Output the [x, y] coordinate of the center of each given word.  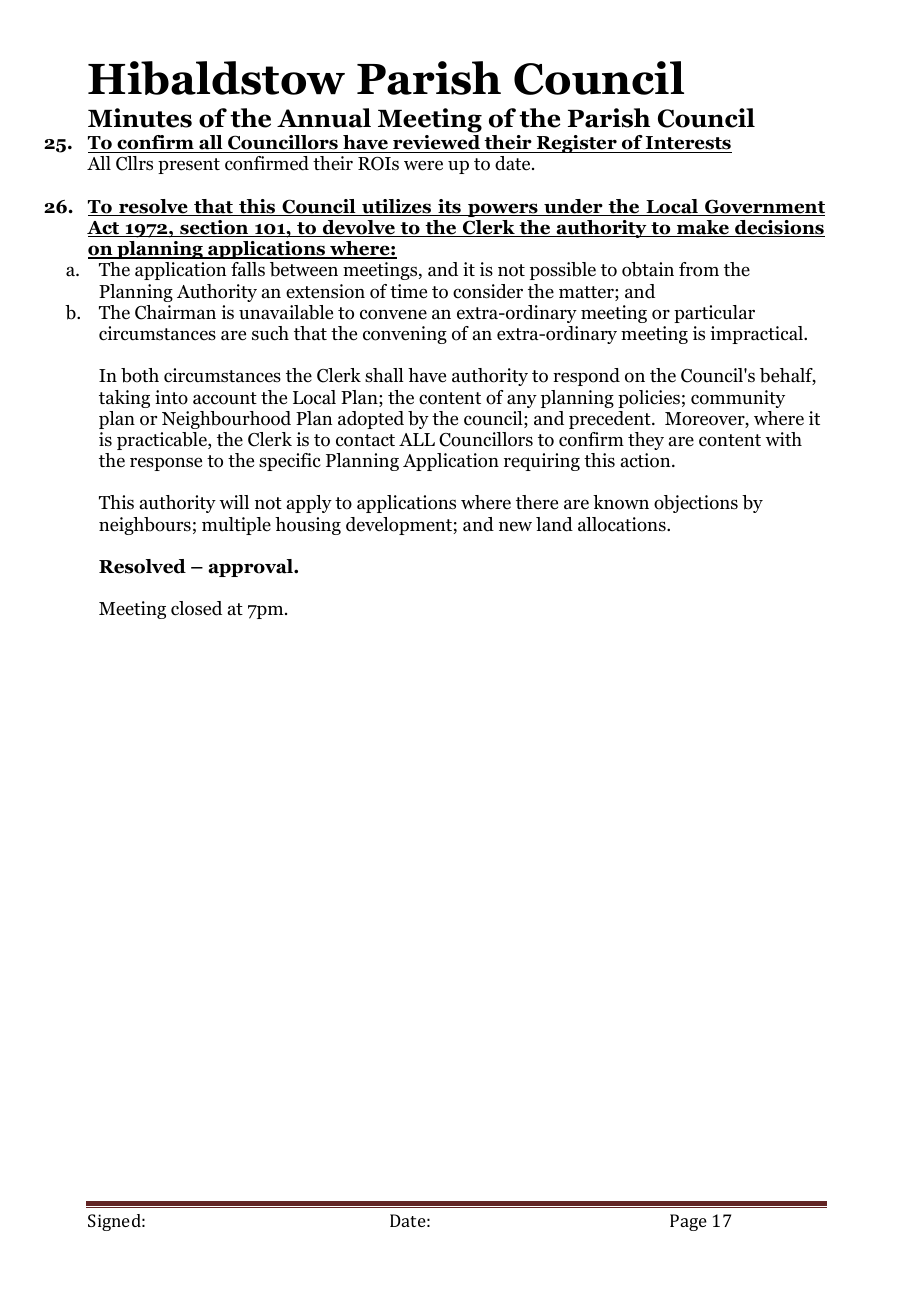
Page [688, 1222]
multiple [236, 526]
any [522, 401]
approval [252, 568]
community [738, 399]
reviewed [437, 144]
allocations [623, 524]
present [189, 166]
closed [196, 608]
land [554, 524]
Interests [688, 144]
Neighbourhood [226, 420]
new [515, 526]
